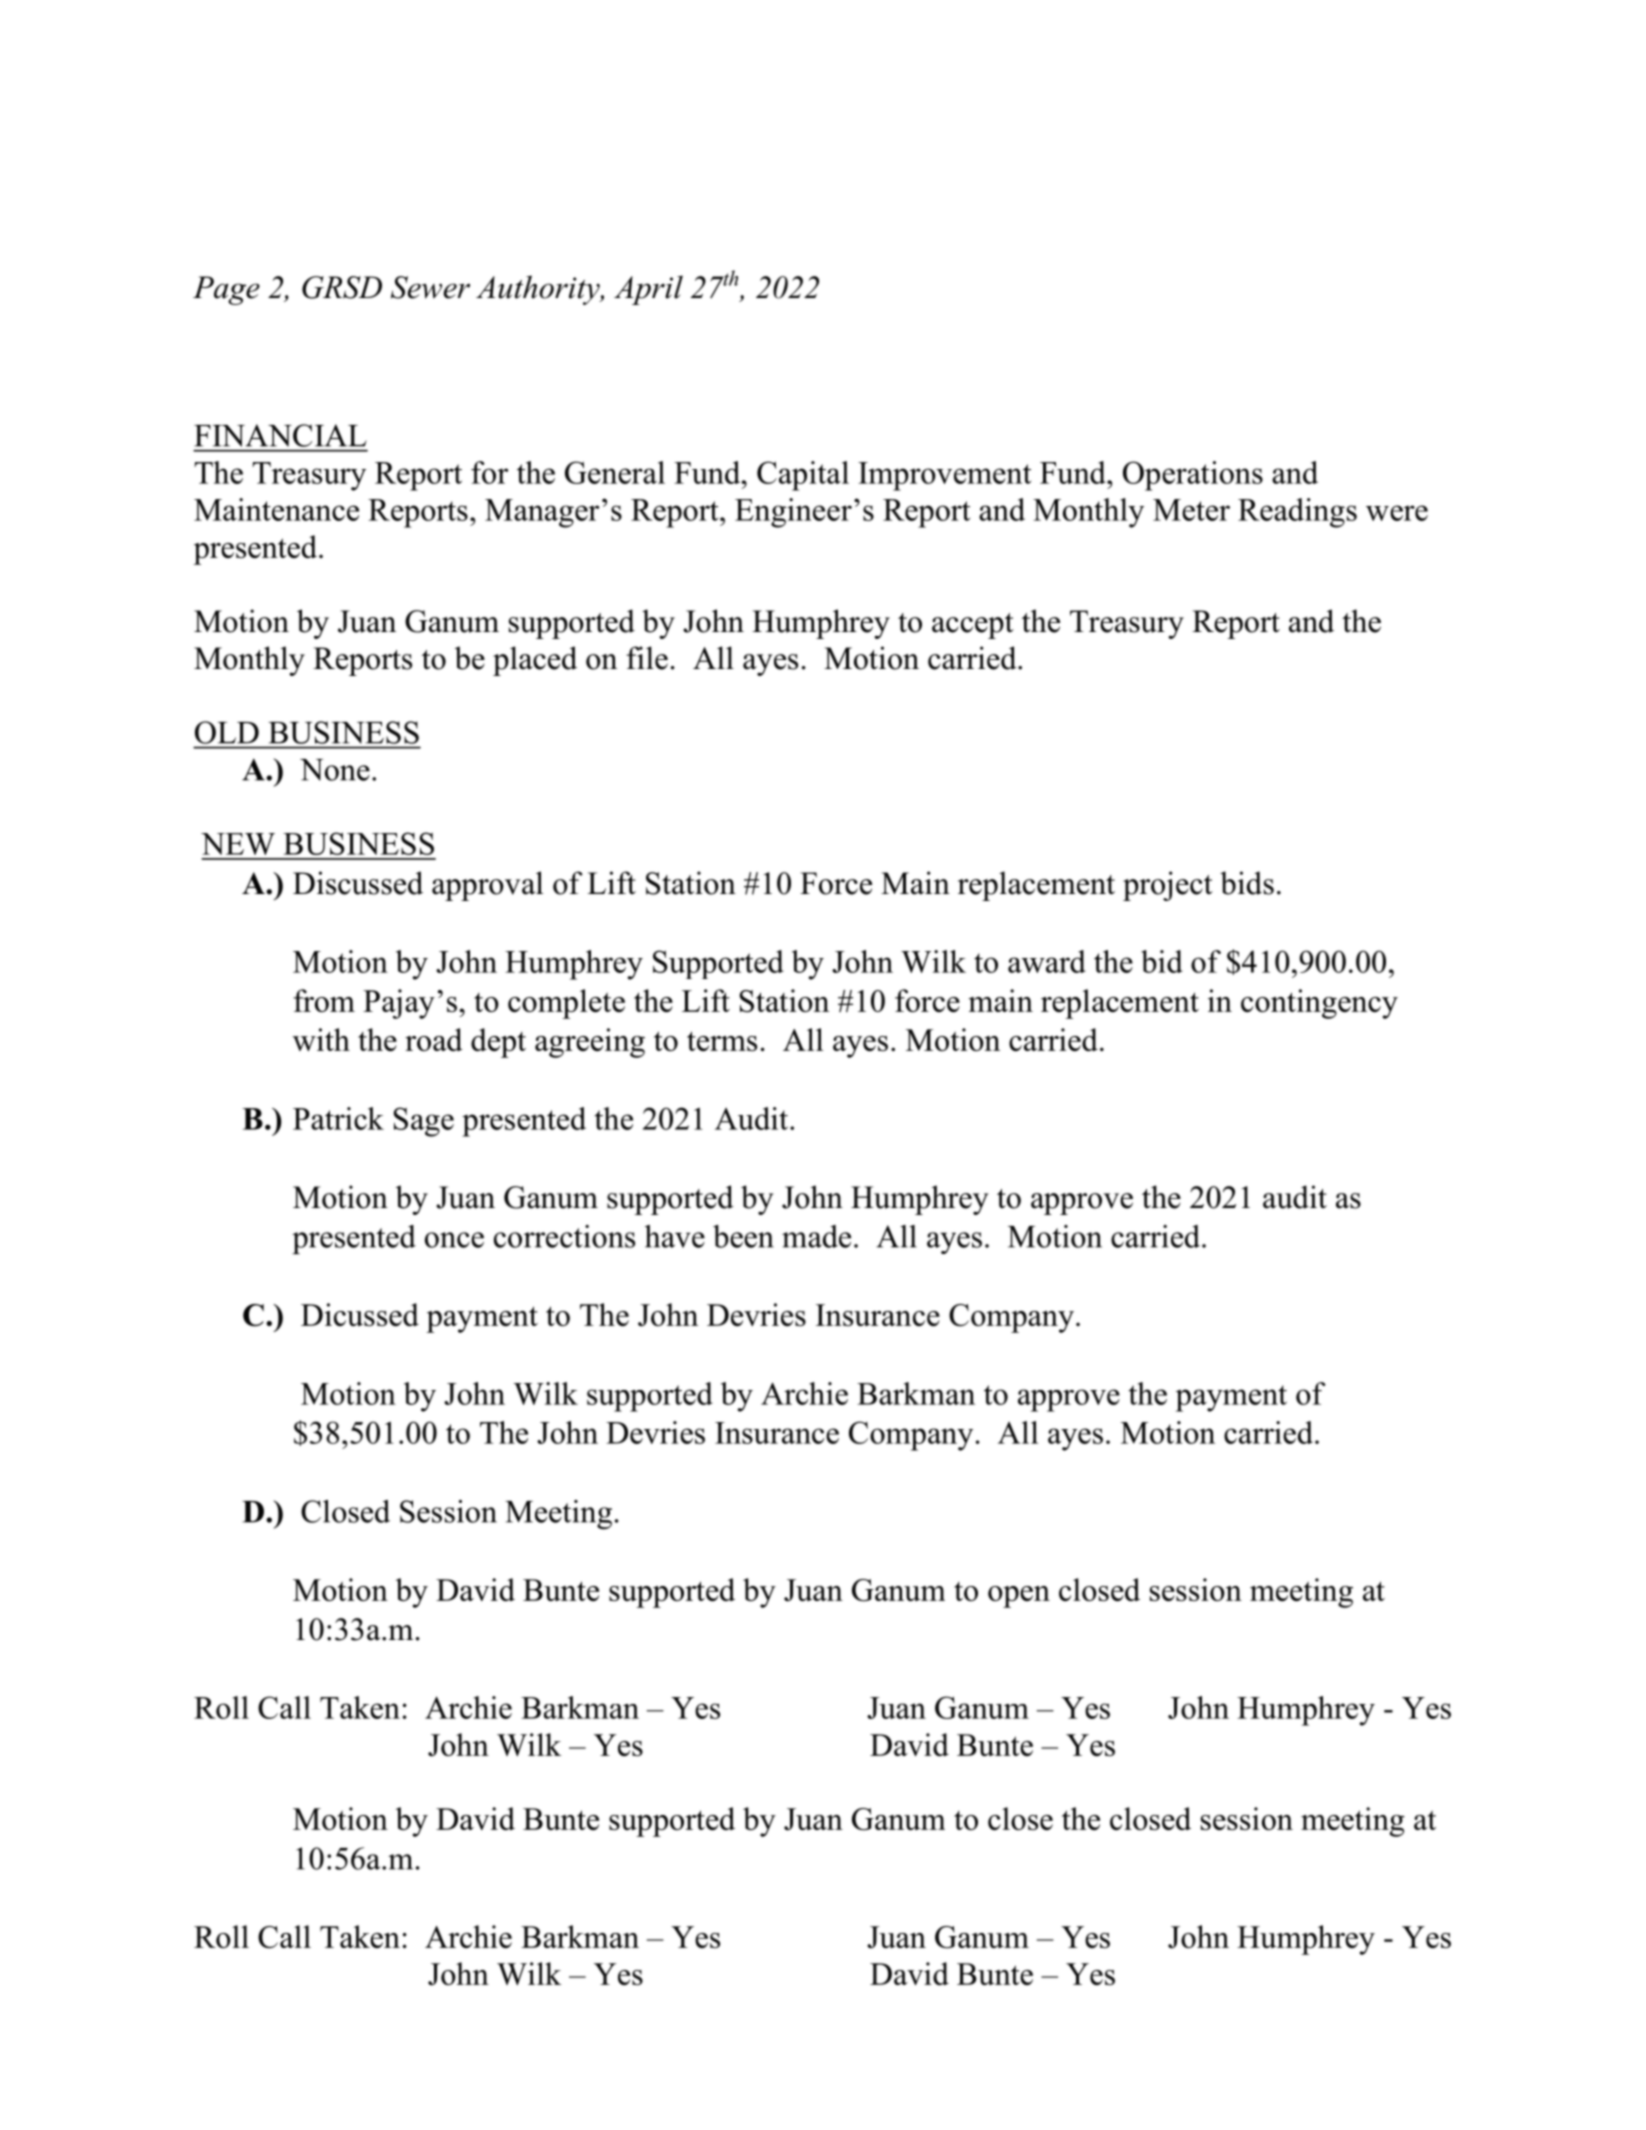  Describe the element at coordinates (1019, 1597) in the image. I see `open` at that location.
